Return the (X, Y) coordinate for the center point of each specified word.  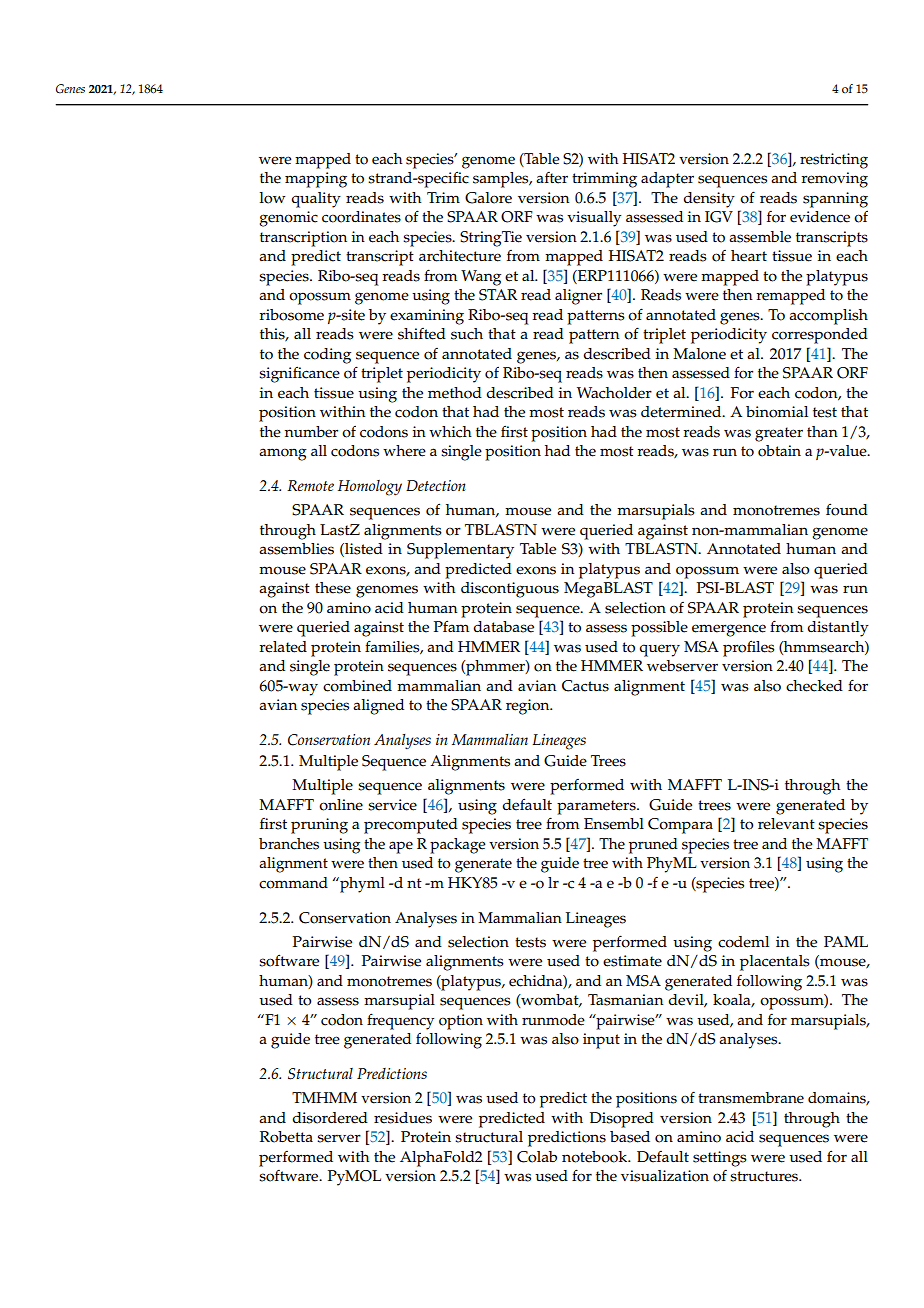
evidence (820, 217)
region (529, 707)
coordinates (361, 217)
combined (357, 686)
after (552, 178)
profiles (748, 648)
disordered (330, 1118)
